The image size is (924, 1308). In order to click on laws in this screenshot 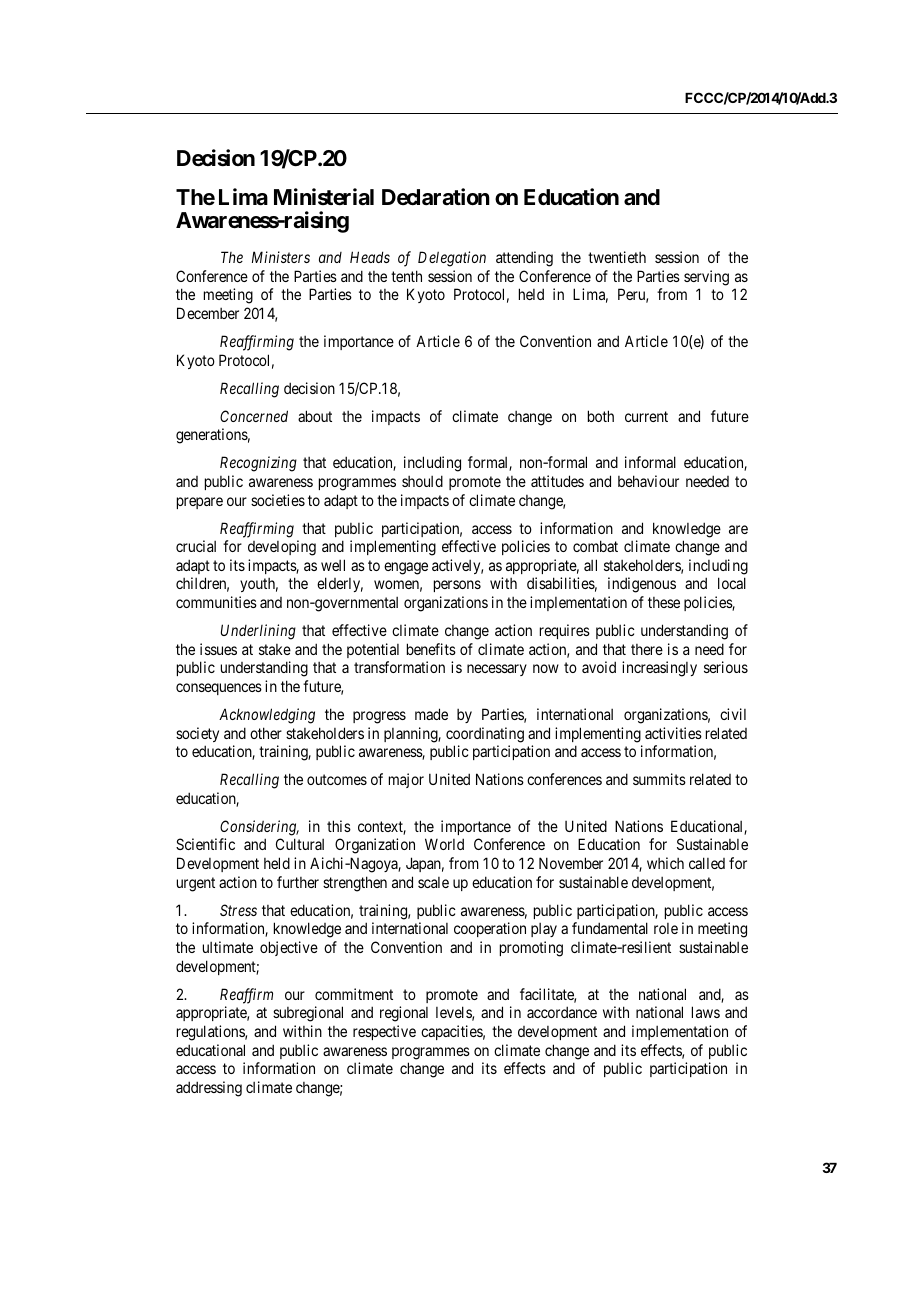, I will do `click(706, 1012)`.
